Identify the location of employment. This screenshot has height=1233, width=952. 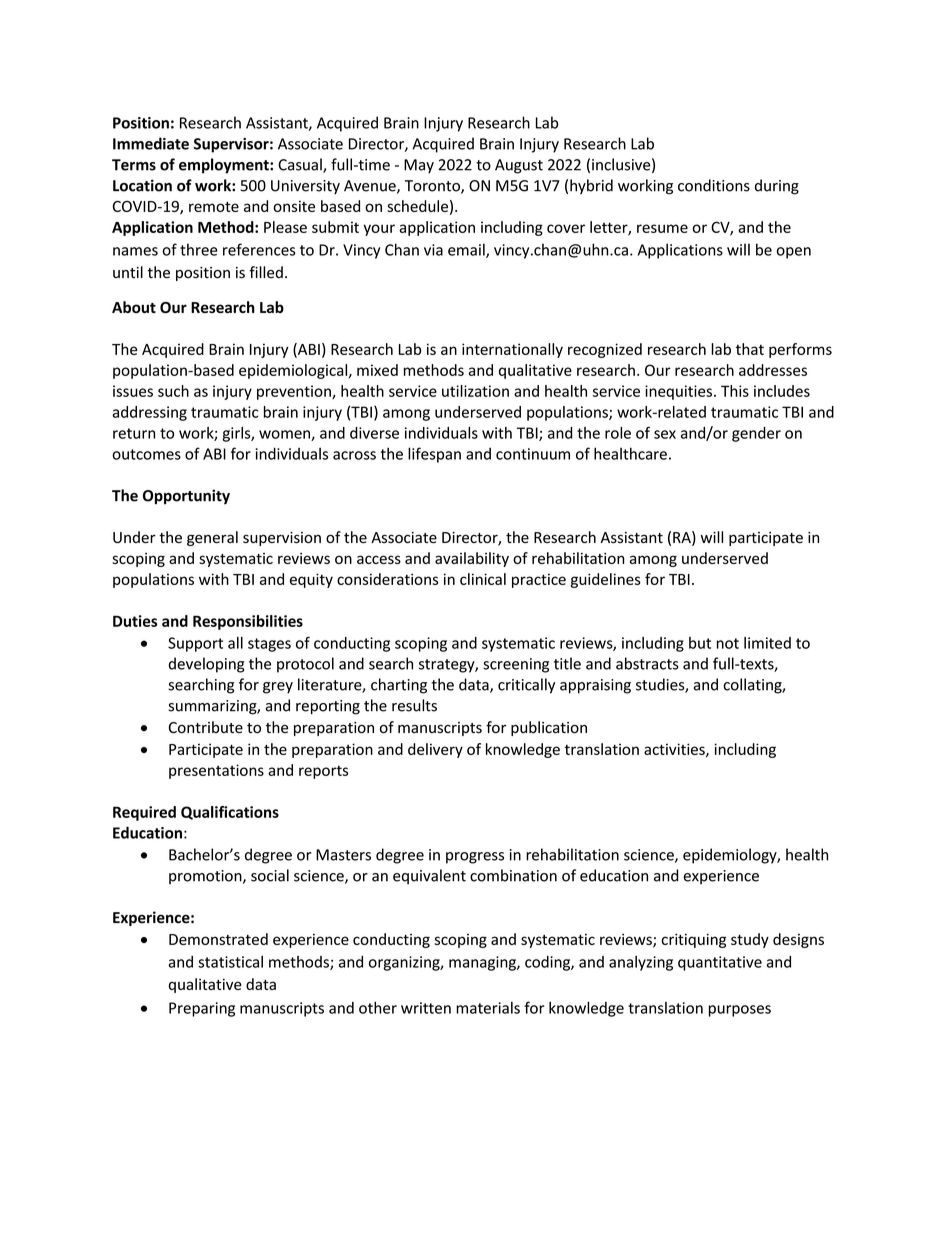
(225, 166).
